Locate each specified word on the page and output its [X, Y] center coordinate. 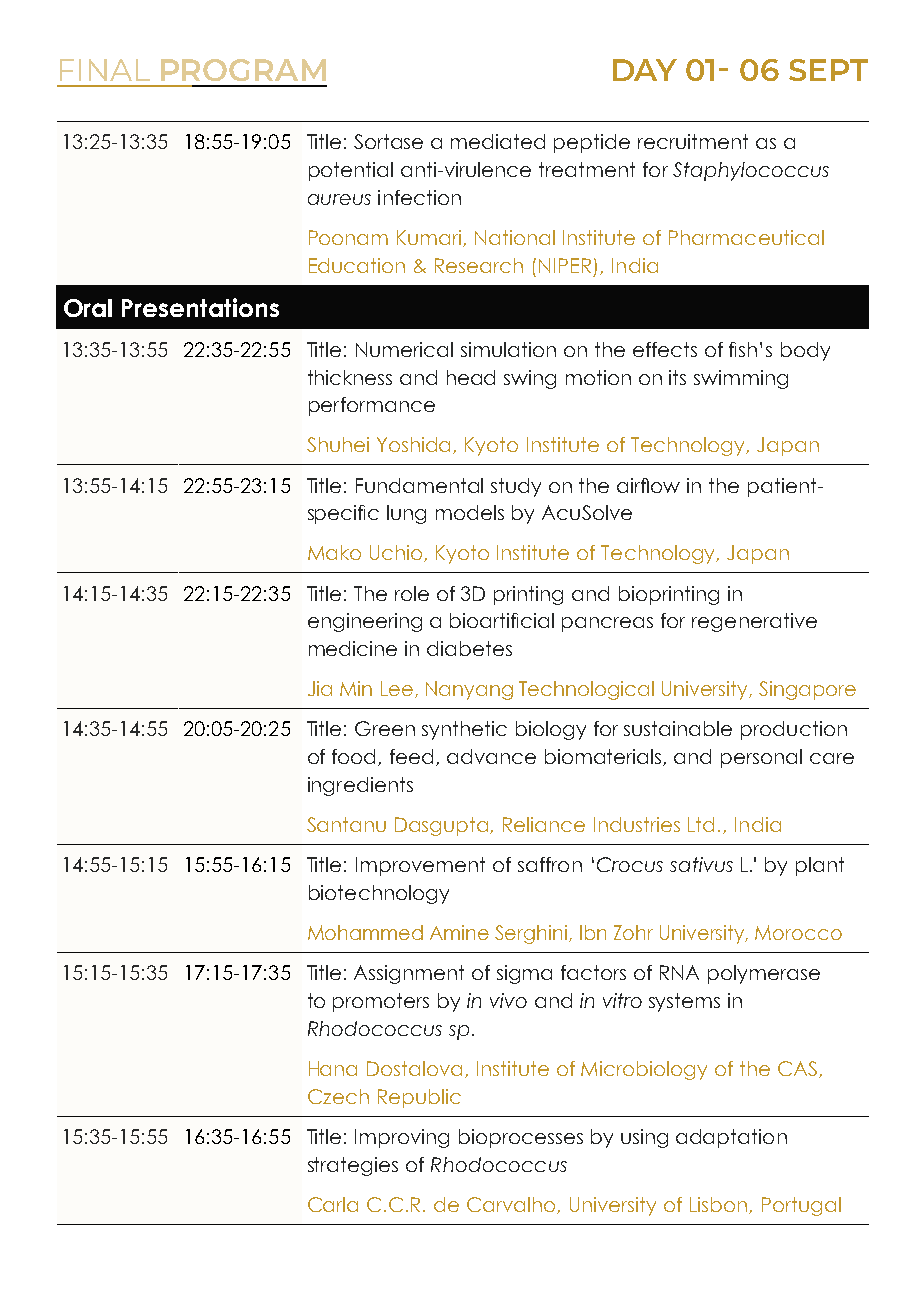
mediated [498, 141]
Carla [333, 1204]
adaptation [731, 1138]
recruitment [693, 141]
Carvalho [512, 1205]
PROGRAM [243, 70]
